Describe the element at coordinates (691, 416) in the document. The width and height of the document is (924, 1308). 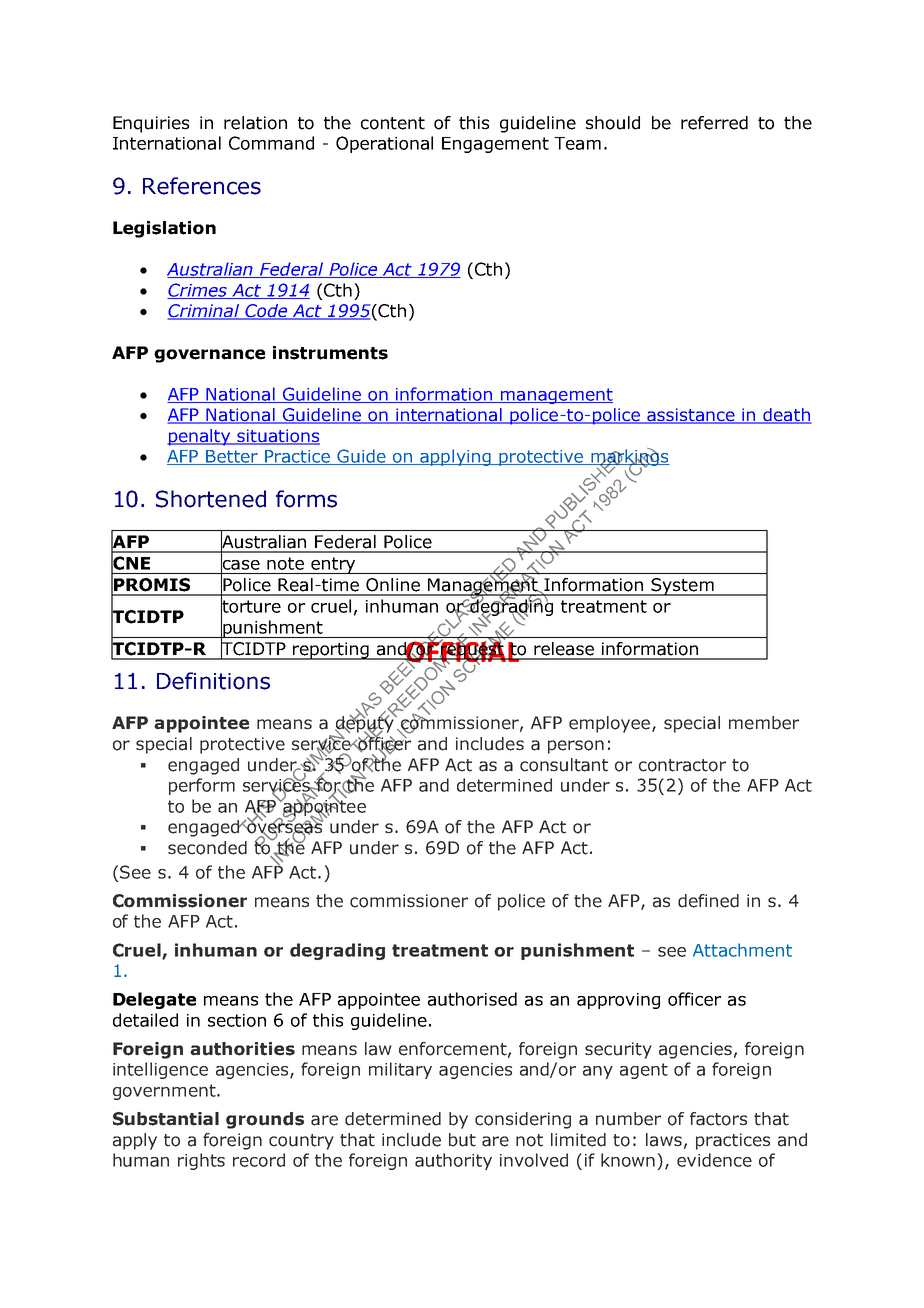
I see `assistance` at that location.
